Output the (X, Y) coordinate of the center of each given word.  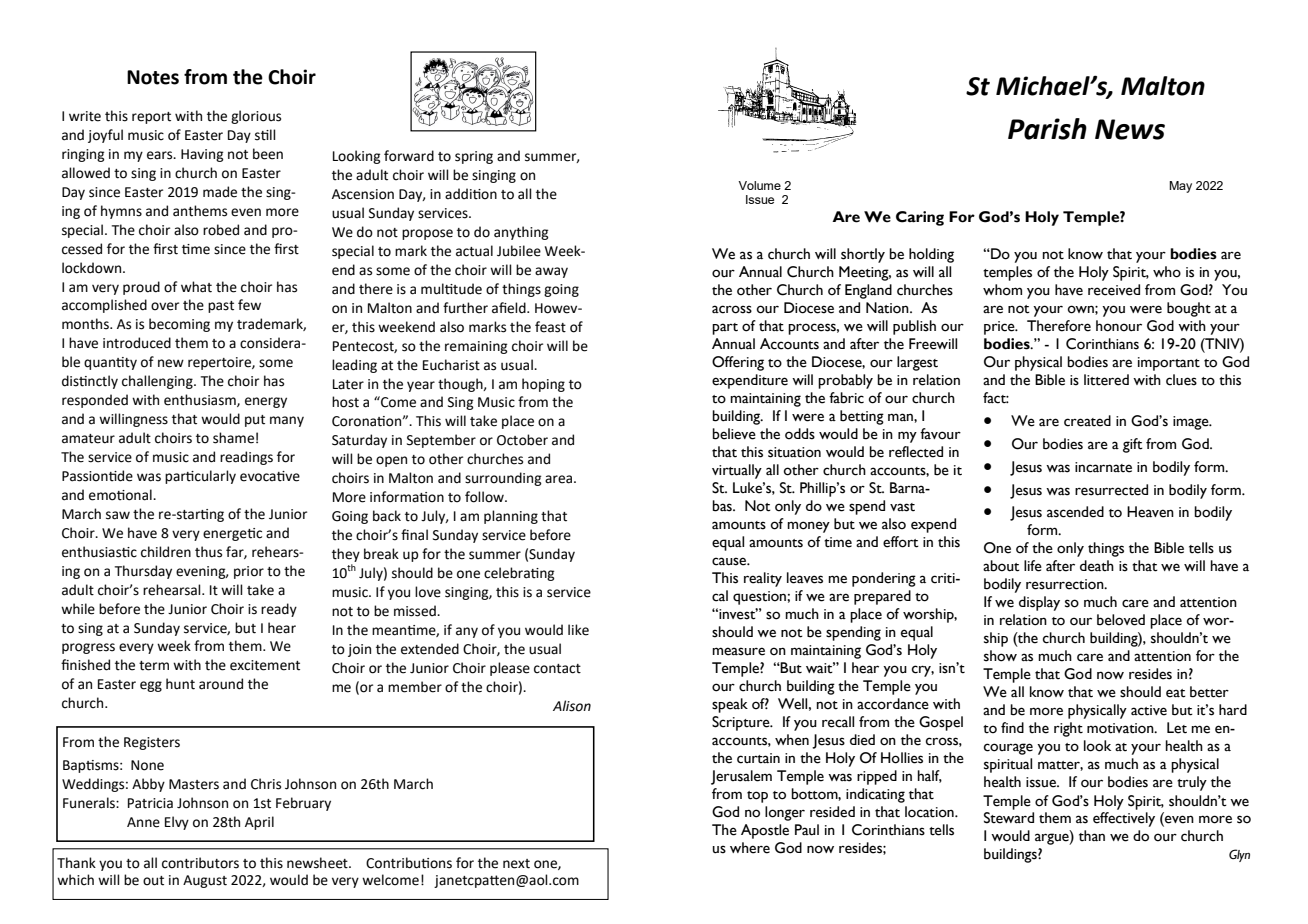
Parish (1047, 129)
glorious (256, 117)
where (750, 848)
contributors (200, 863)
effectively (1124, 819)
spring (474, 157)
